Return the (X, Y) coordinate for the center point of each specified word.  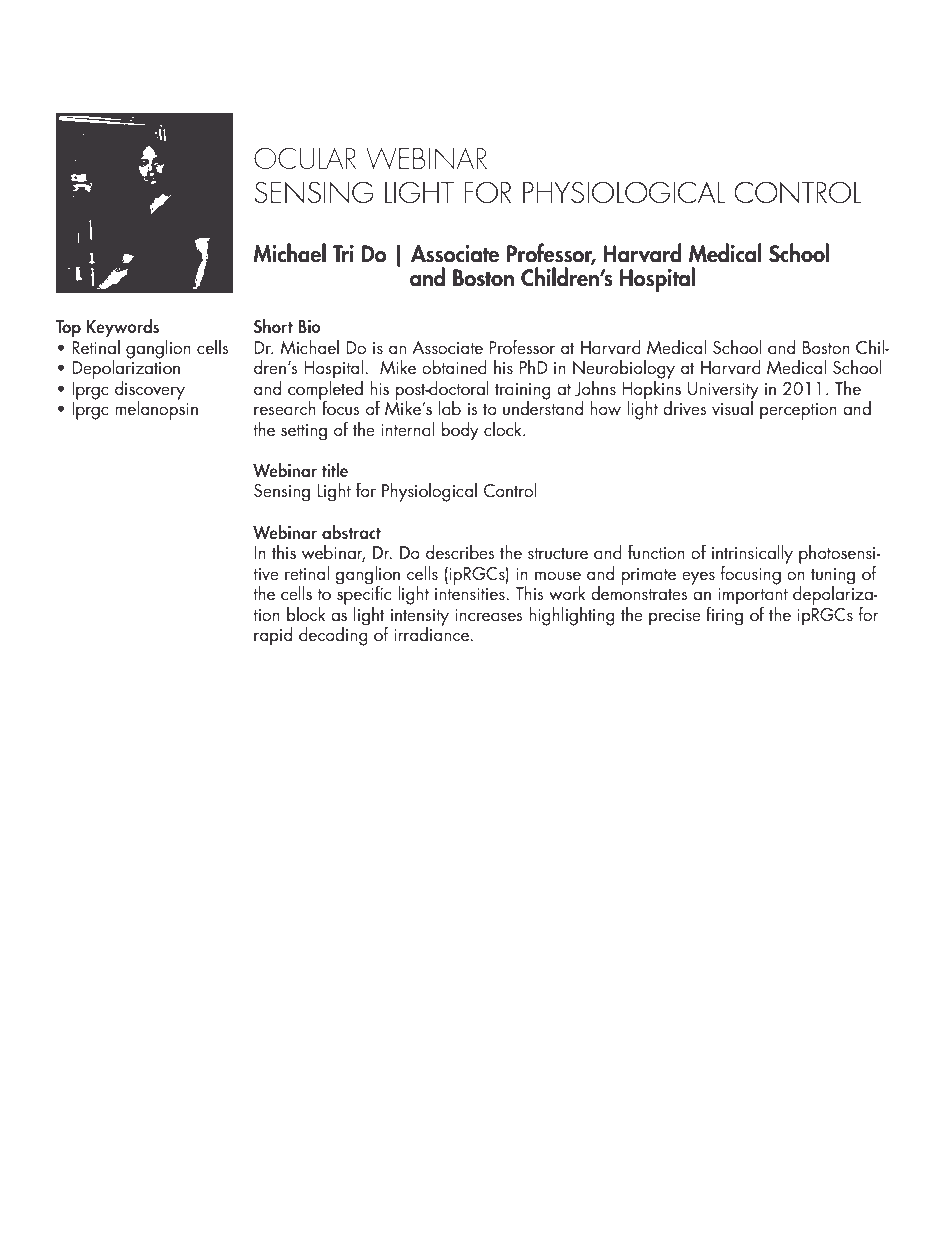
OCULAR (305, 158)
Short (273, 326)
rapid (273, 636)
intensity (418, 618)
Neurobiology (624, 369)
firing (724, 615)
